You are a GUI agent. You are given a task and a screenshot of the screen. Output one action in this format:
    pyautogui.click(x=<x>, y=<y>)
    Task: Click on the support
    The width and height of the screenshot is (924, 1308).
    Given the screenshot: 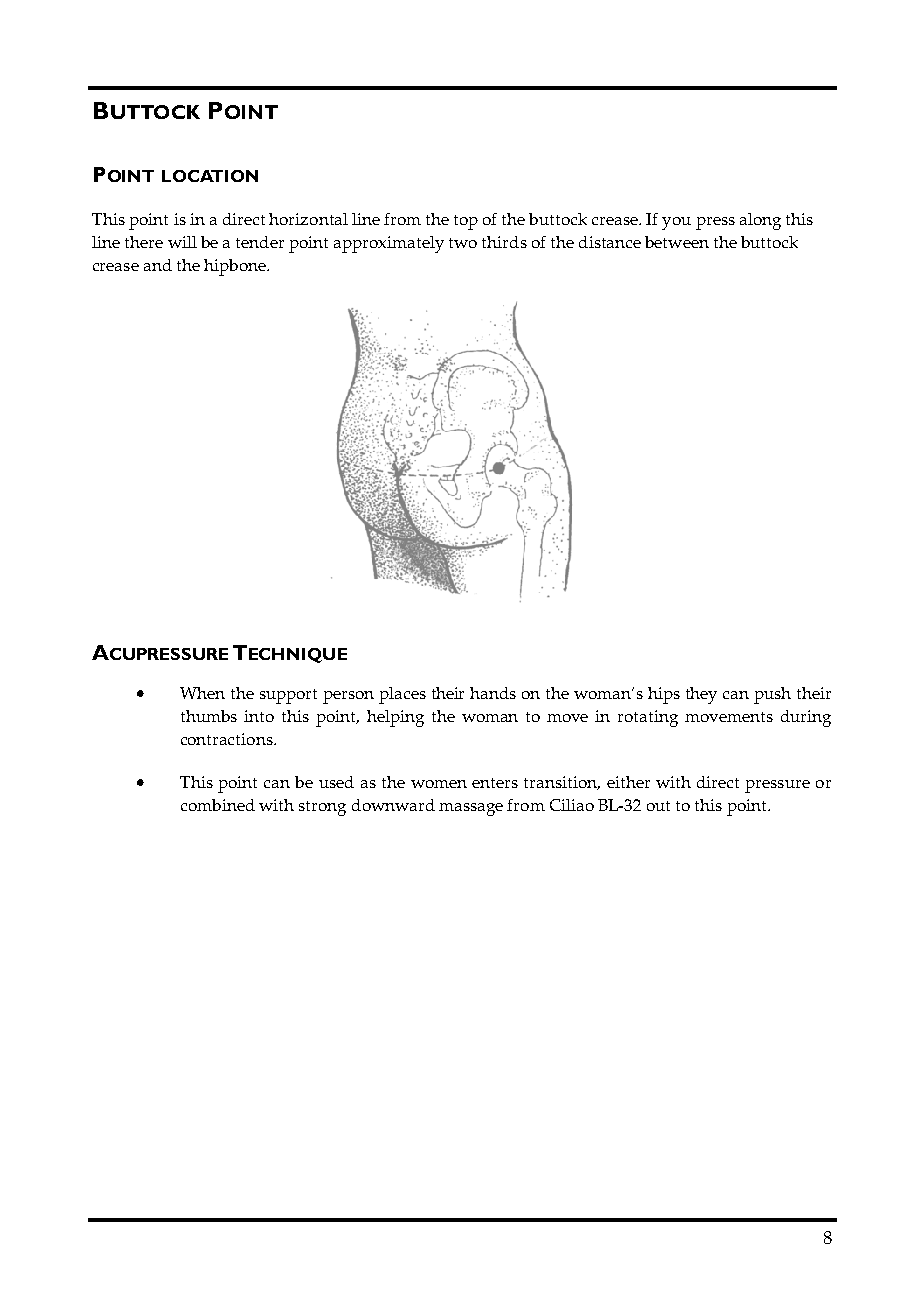 What is the action you would take?
    pyautogui.click(x=288, y=696)
